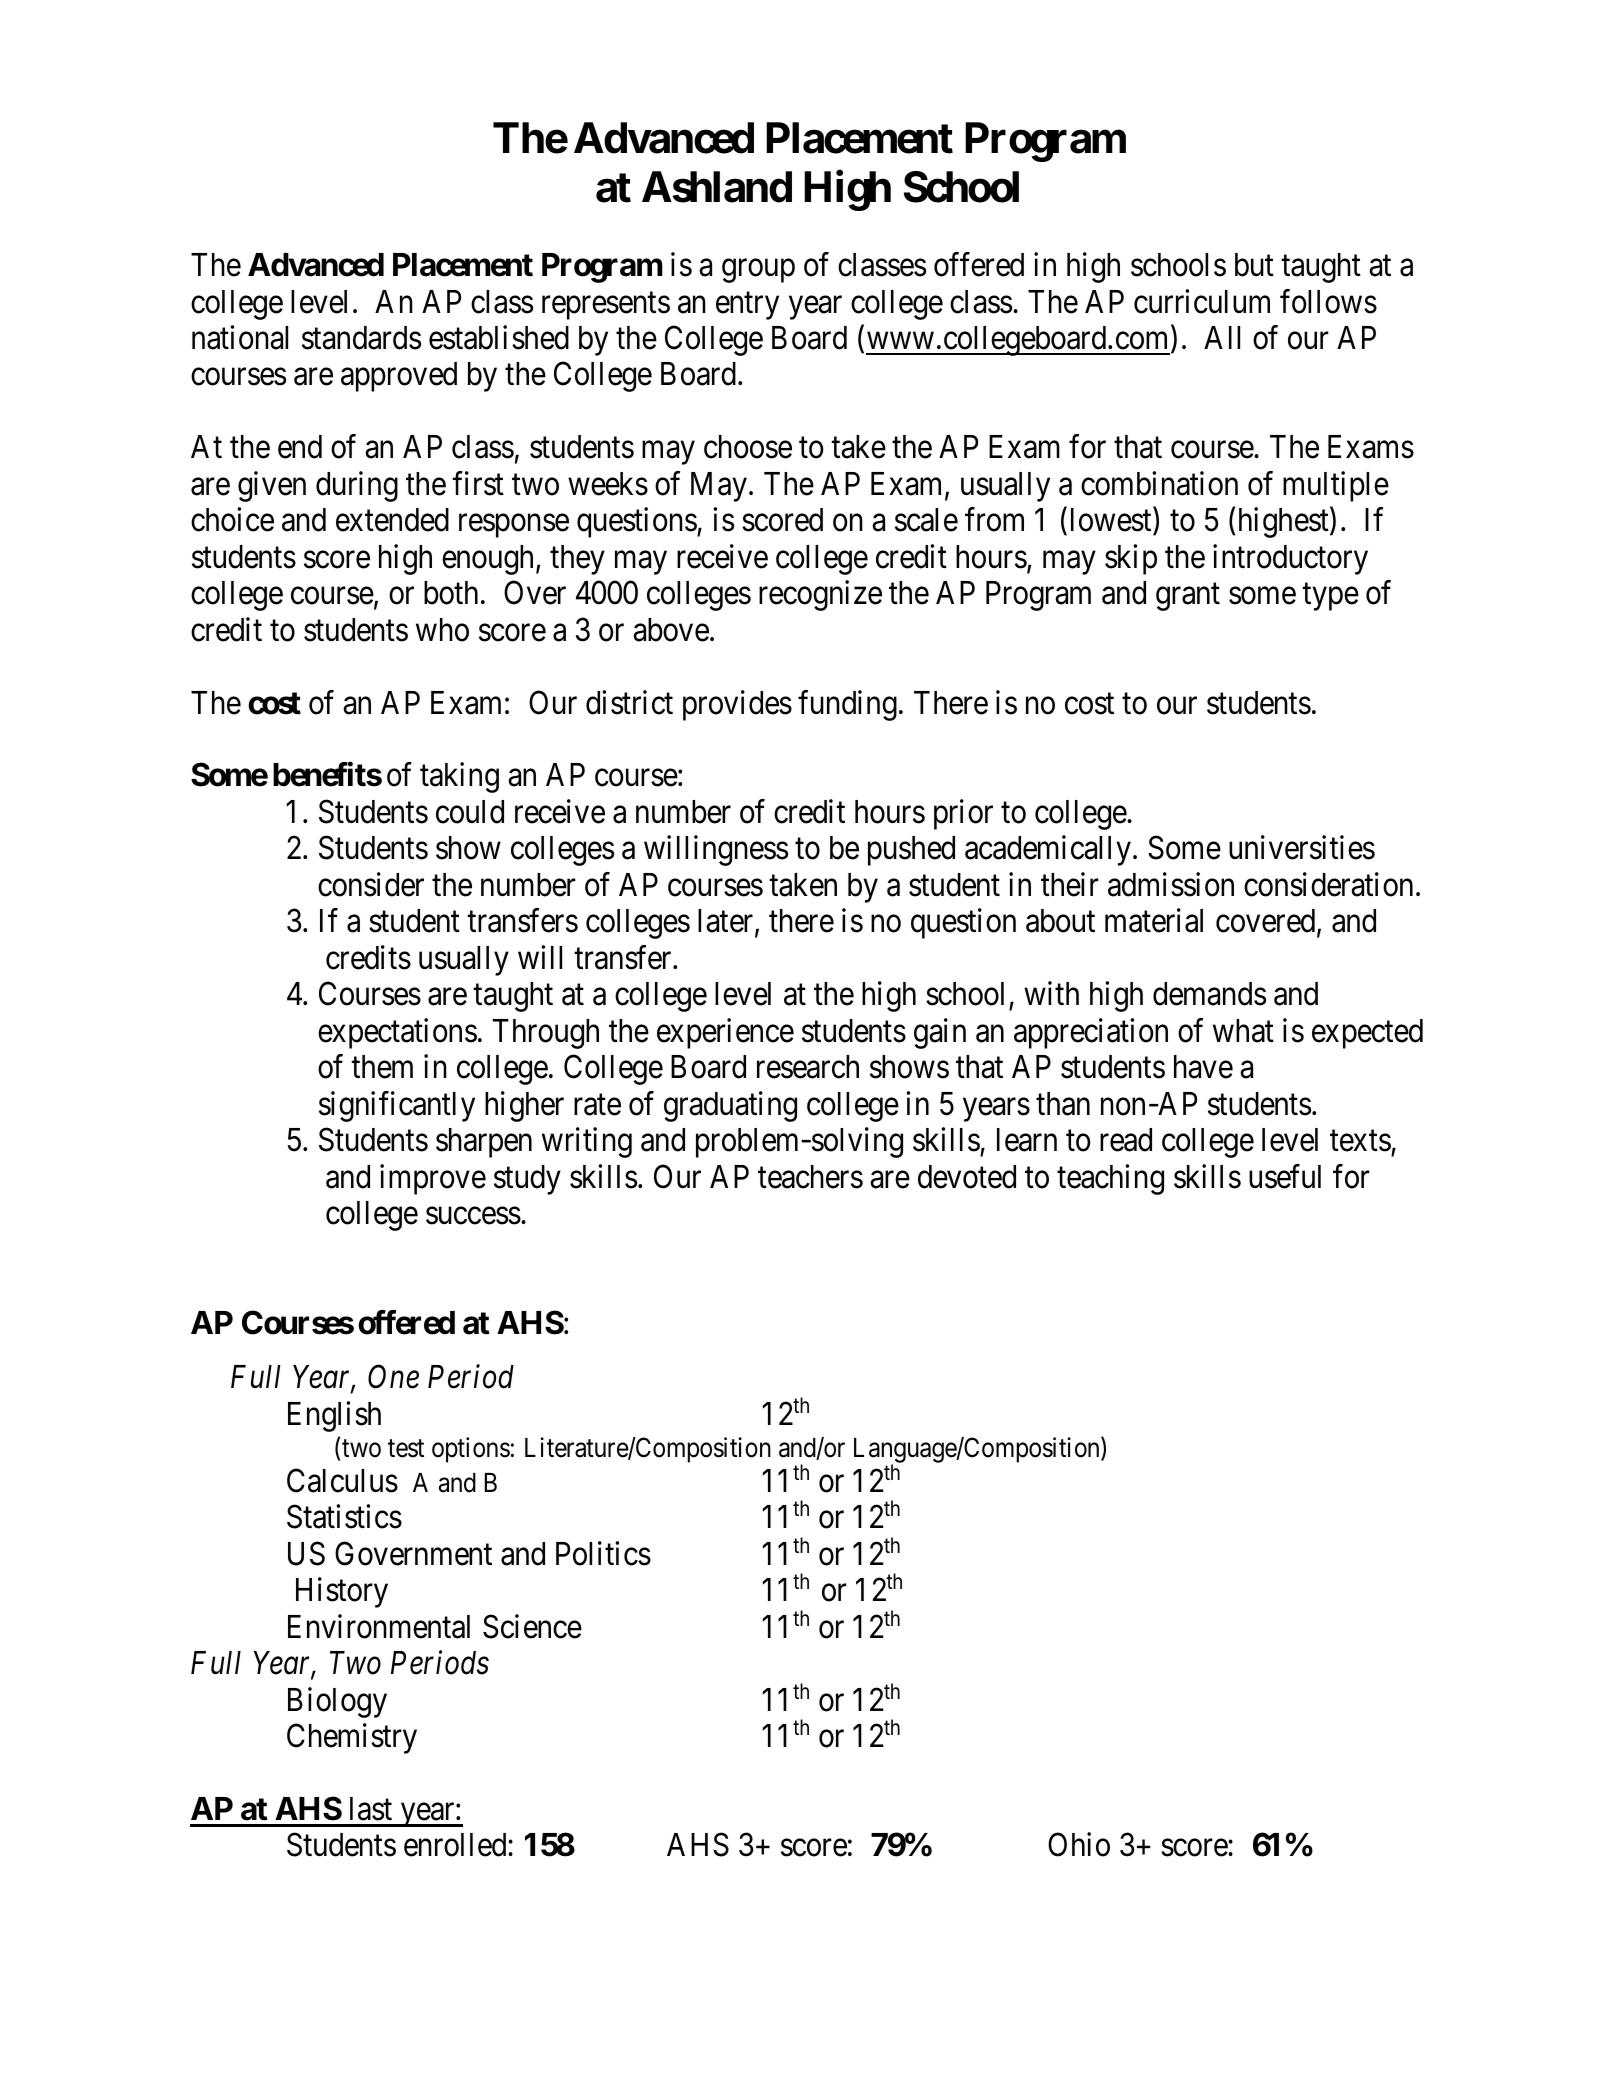  I want to click on what, so click(1243, 1031).
